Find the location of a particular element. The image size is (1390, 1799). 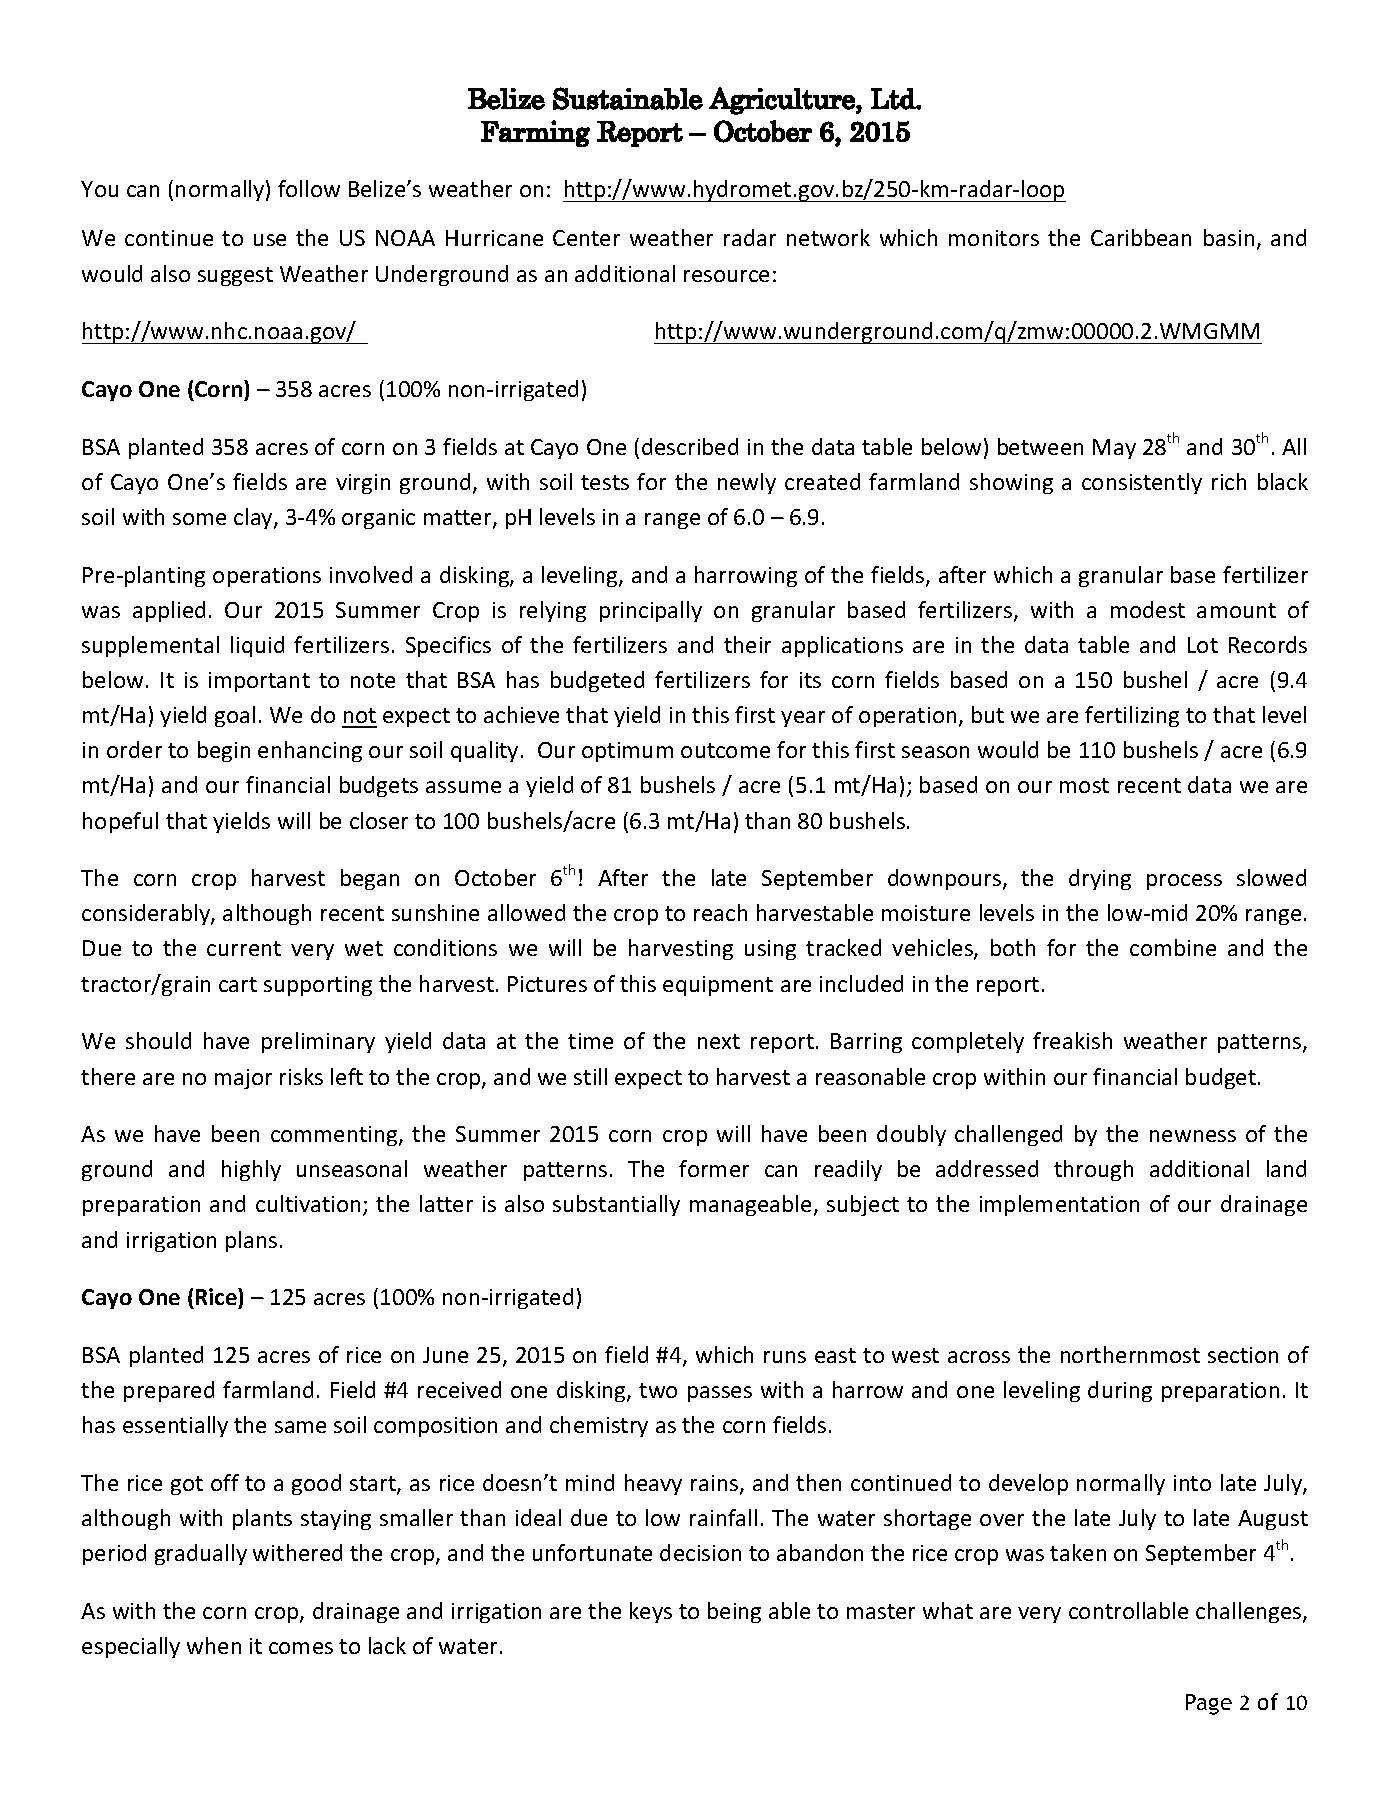

major is located at coordinates (243, 1079).
